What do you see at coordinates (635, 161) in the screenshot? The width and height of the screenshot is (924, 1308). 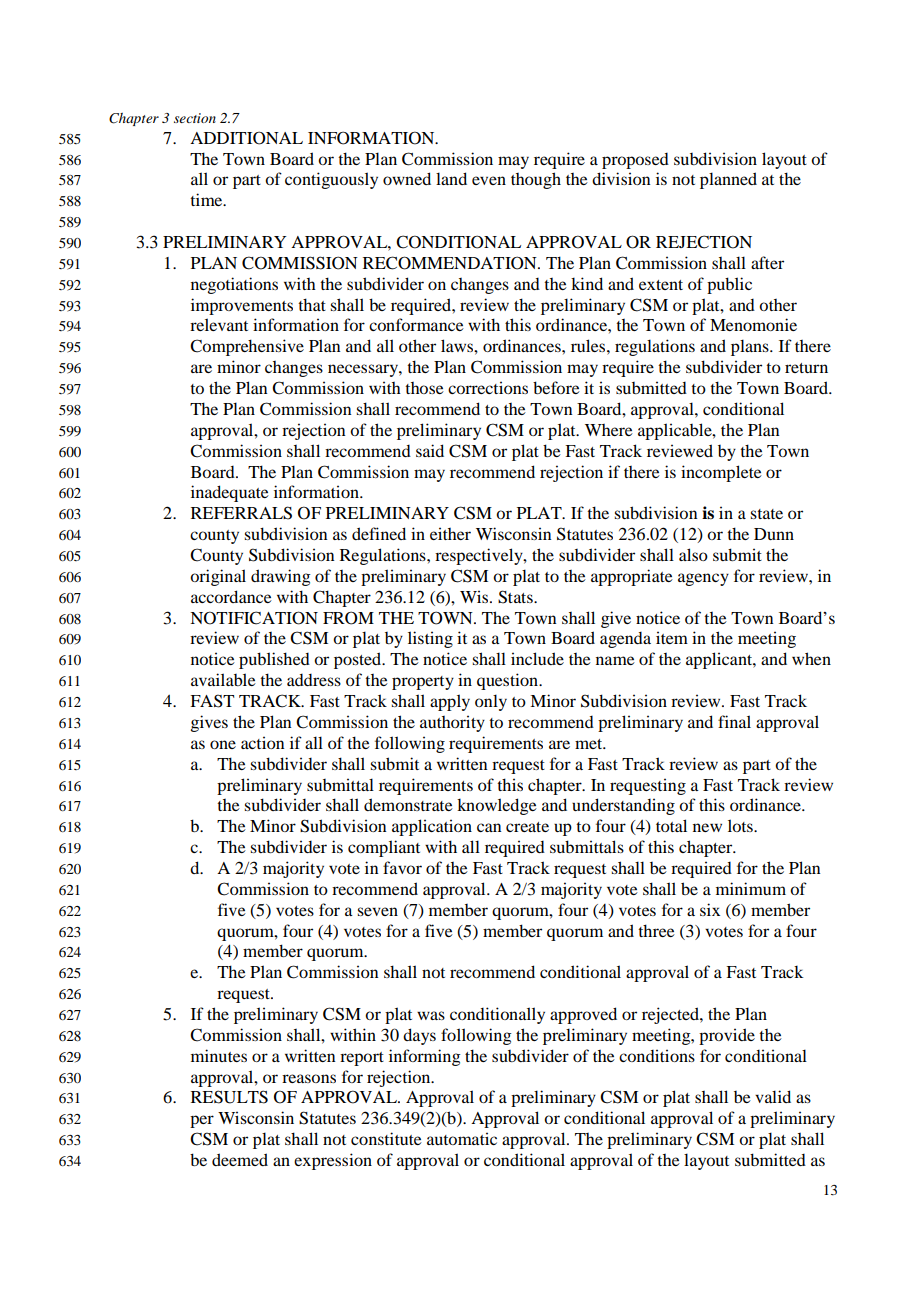 I see `proposed` at bounding box center [635, 161].
